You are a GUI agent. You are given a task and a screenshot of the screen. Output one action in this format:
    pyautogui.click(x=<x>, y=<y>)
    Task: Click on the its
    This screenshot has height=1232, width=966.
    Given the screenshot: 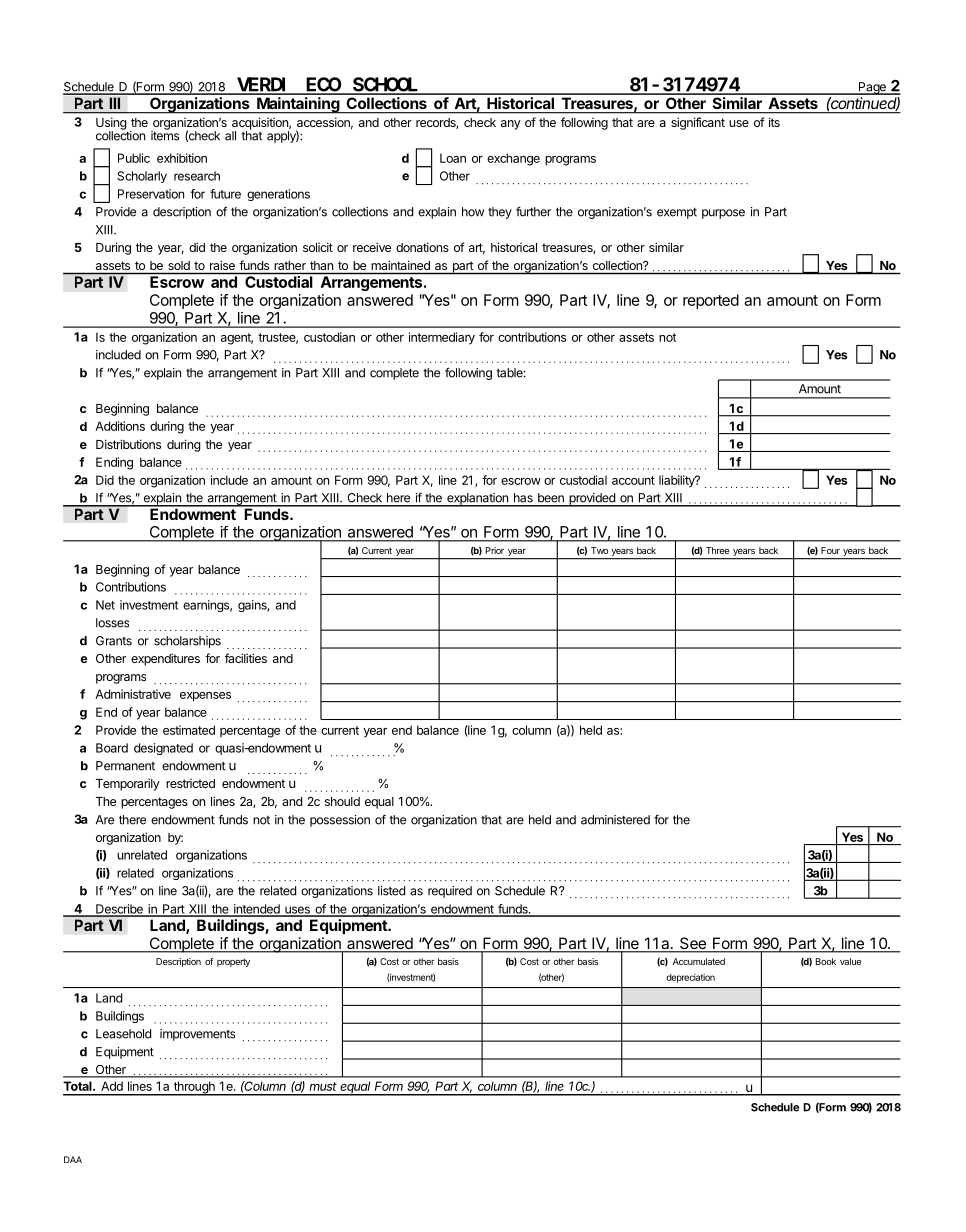 What is the action you would take?
    pyautogui.click(x=774, y=122)
